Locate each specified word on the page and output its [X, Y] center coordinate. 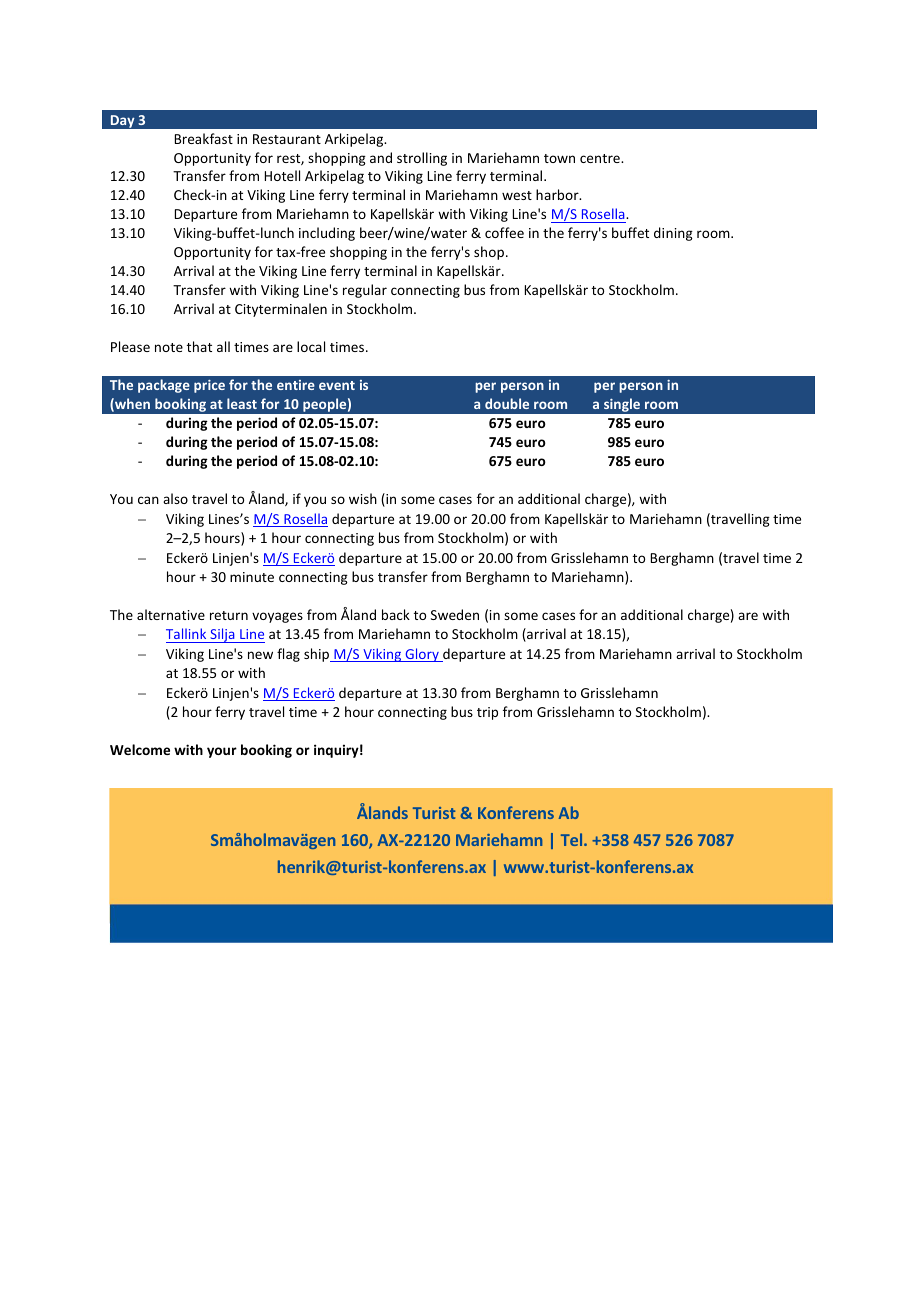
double [507, 403]
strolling [422, 159]
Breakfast [204, 138]
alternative [171, 614]
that [199, 346]
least [242, 403]
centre [601, 158]
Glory [422, 655]
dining [673, 234]
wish [363, 498]
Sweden [455, 614]
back [396, 614]
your [222, 752]
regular [365, 291]
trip [487, 713]
